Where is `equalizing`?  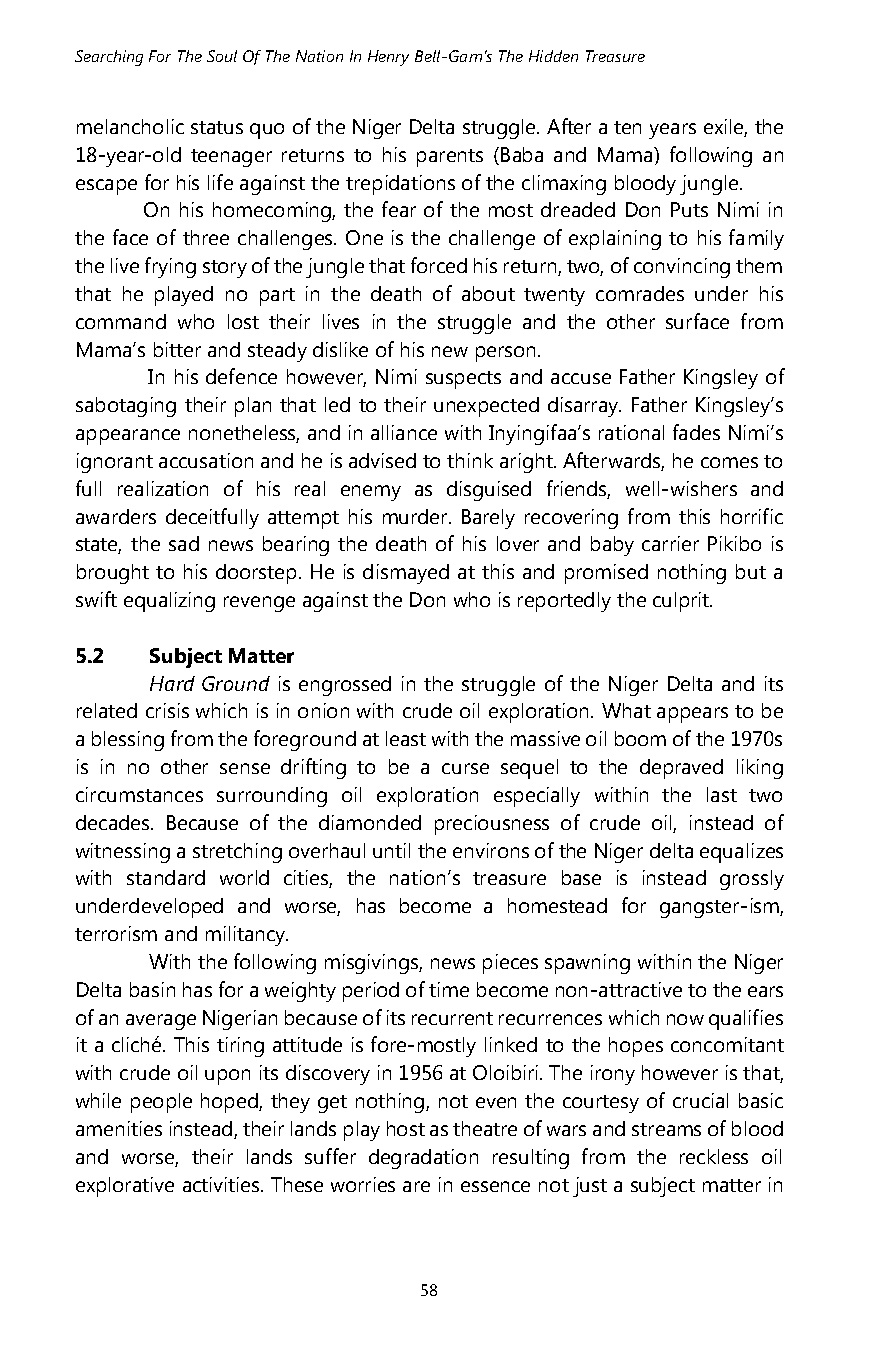 equalizing is located at coordinates (169, 602).
